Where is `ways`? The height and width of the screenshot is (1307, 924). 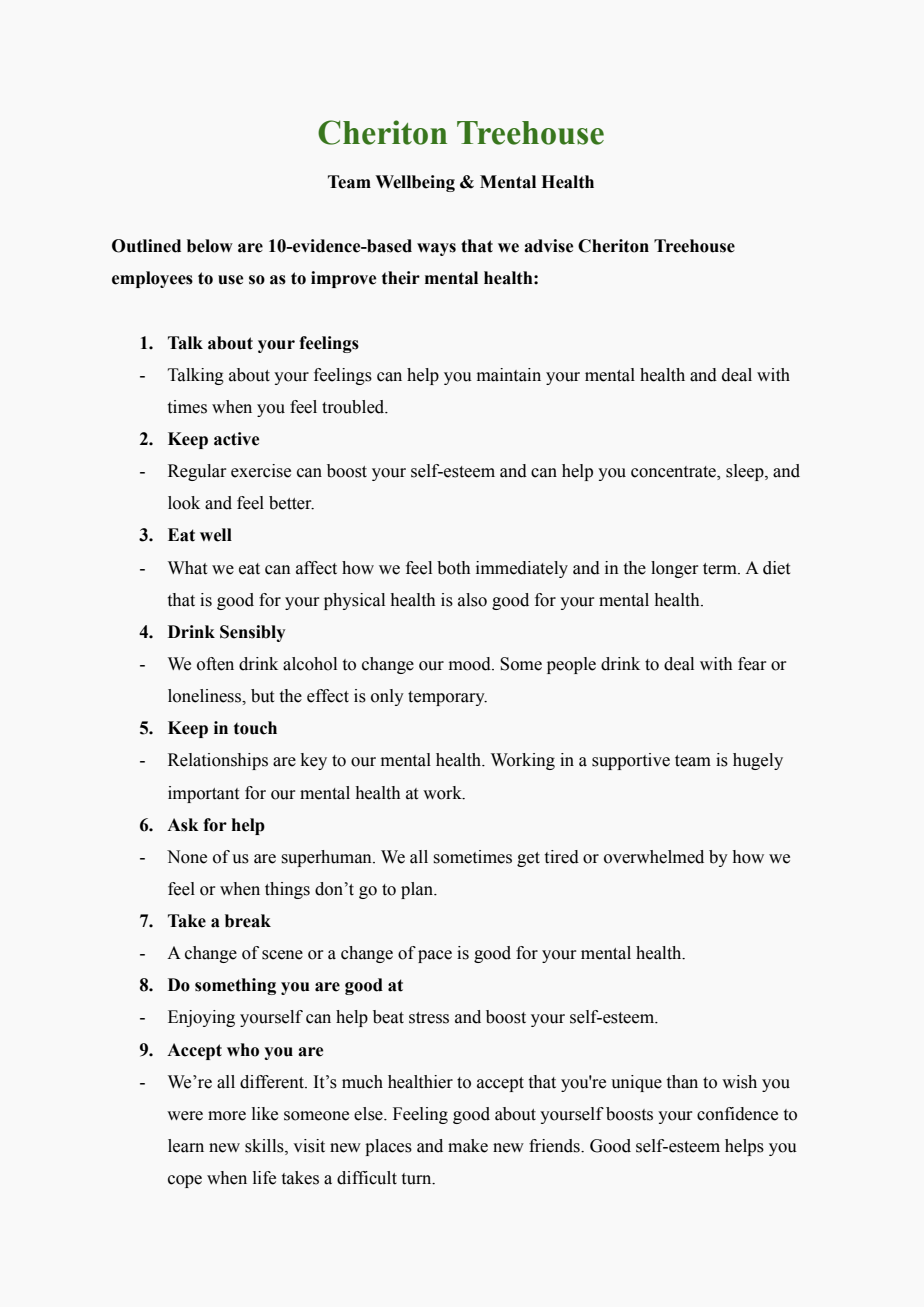 ways is located at coordinates (436, 249).
